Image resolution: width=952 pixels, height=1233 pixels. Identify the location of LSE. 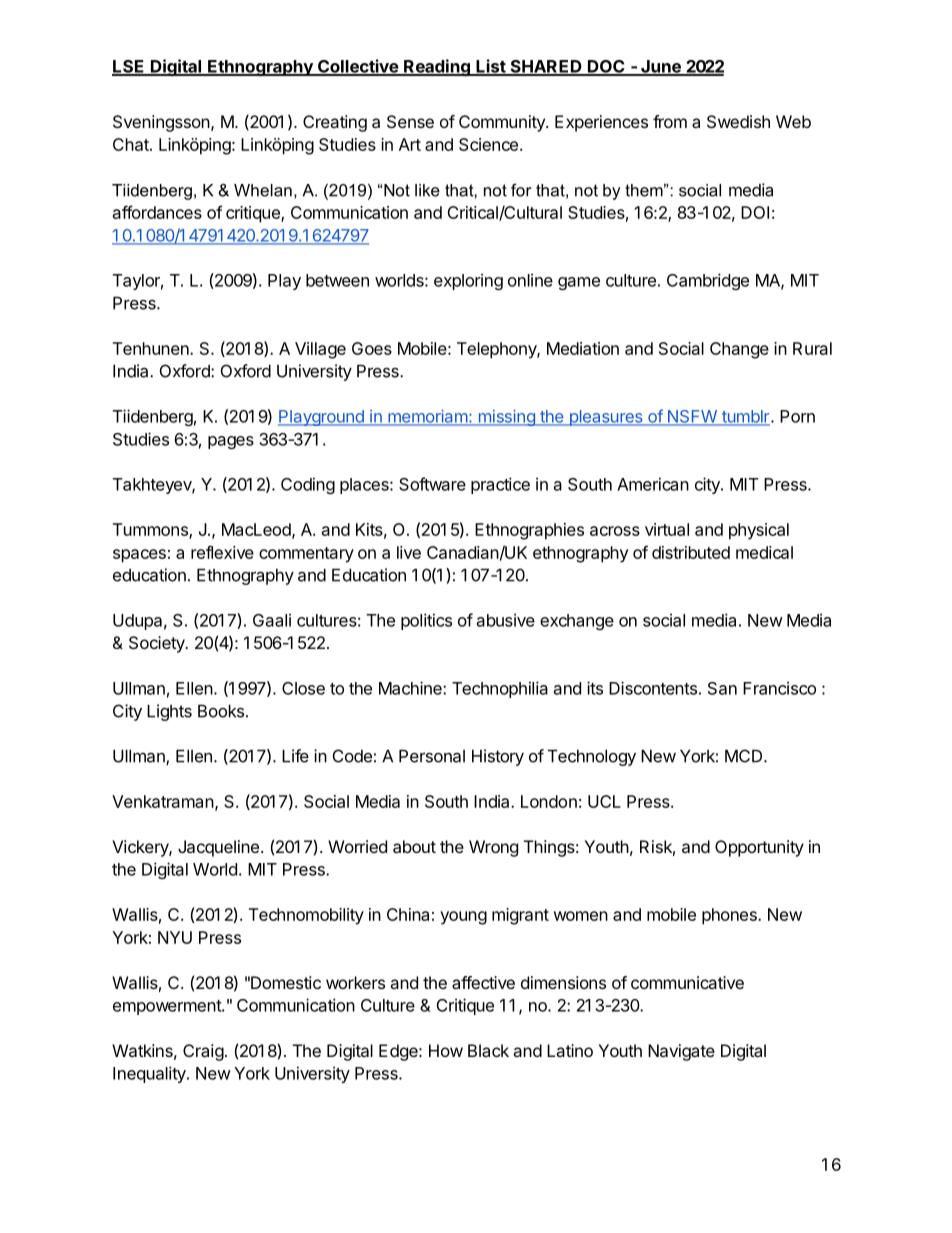
(129, 67).
